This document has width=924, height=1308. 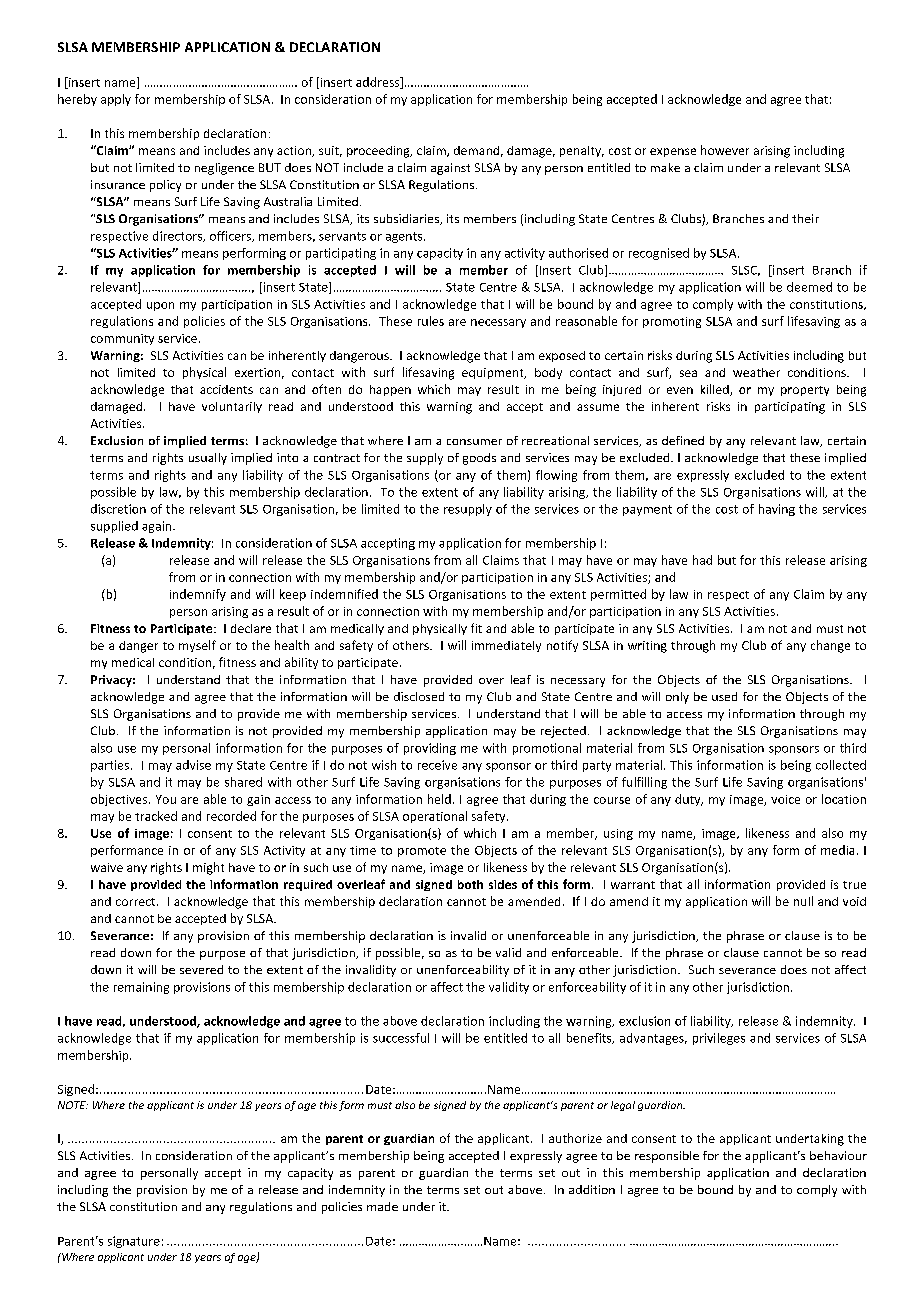 What do you see at coordinates (156, 816) in the document?
I see `tracked` at bounding box center [156, 816].
